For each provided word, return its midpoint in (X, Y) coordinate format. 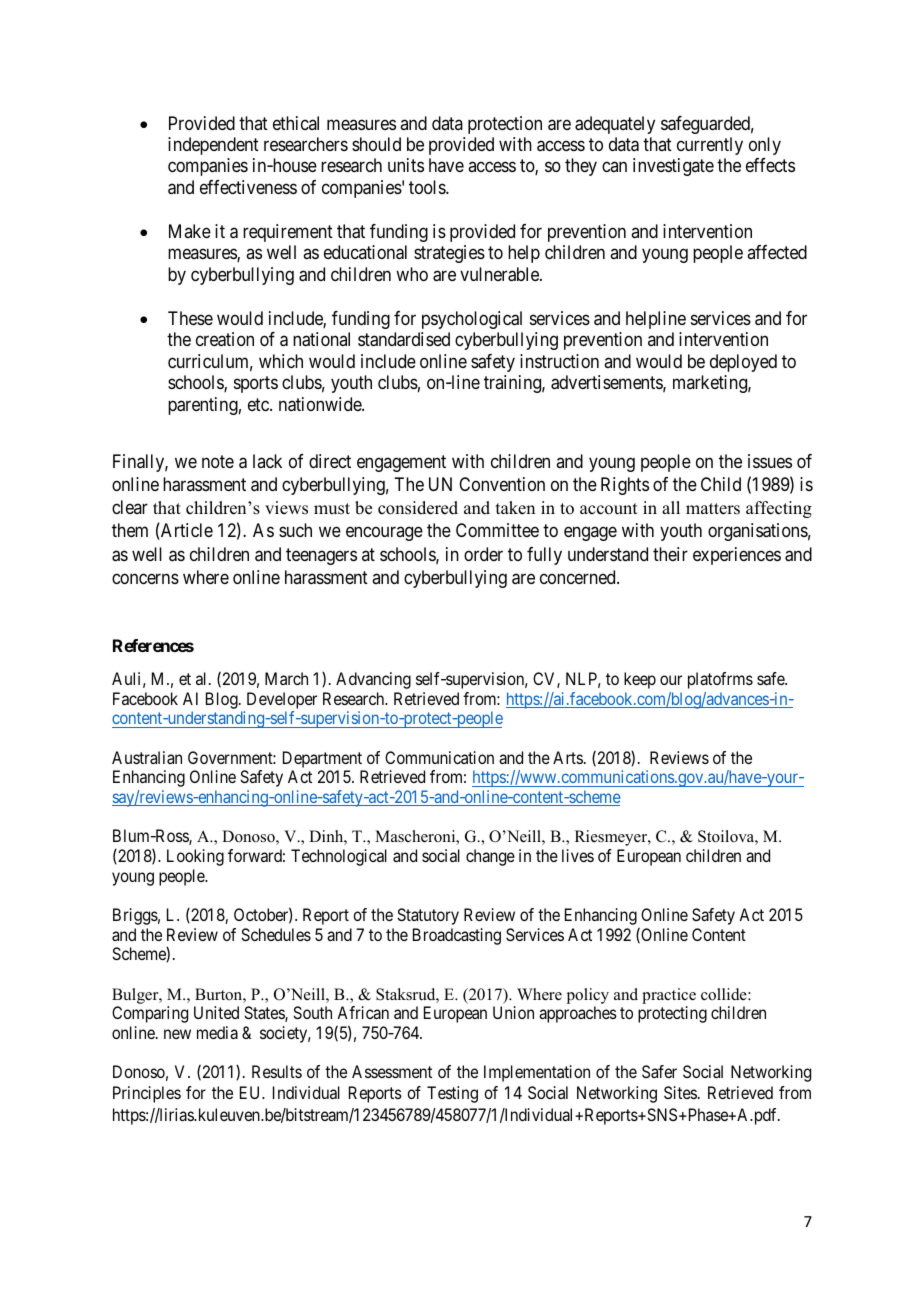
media (217, 1032)
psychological (472, 320)
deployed (743, 363)
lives (578, 855)
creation (225, 339)
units (406, 165)
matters (713, 509)
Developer (280, 702)
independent (213, 146)
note (218, 461)
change (490, 857)
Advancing (373, 680)
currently (710, 146)
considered (418, 508)
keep (640, 680)
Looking (195, 857)
